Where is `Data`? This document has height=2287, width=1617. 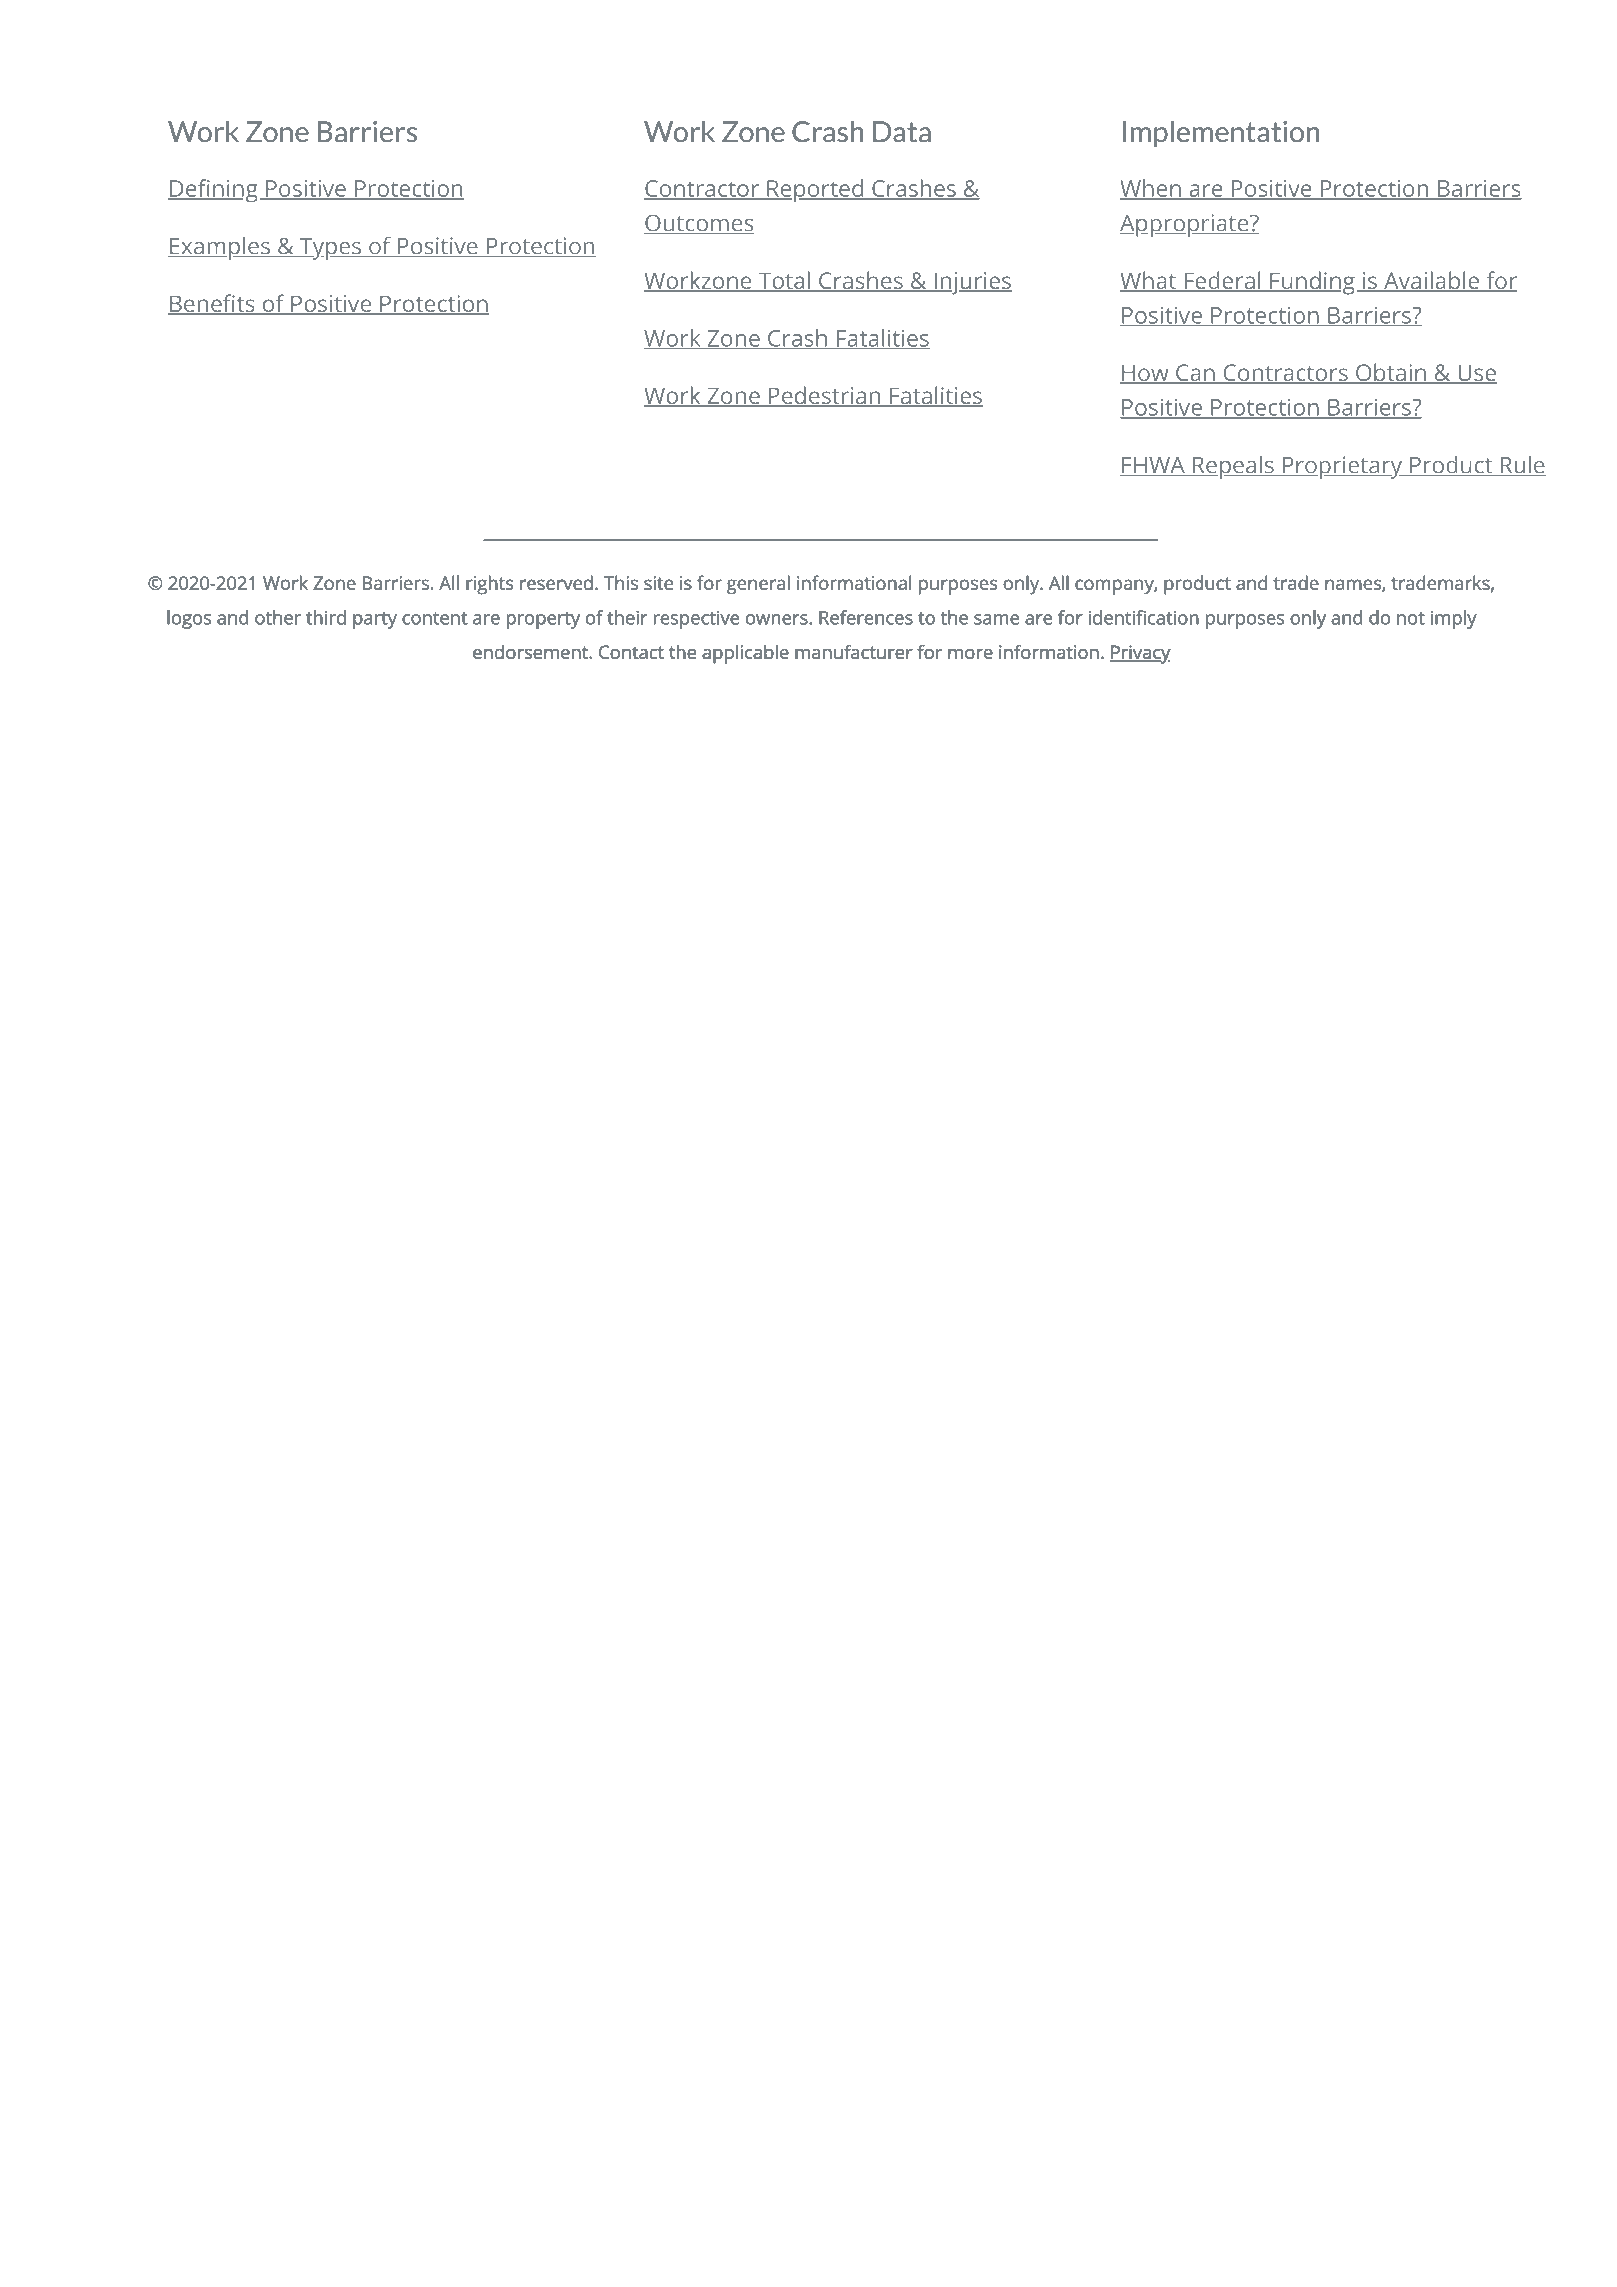
Data is located at coordinates (902, 131).
